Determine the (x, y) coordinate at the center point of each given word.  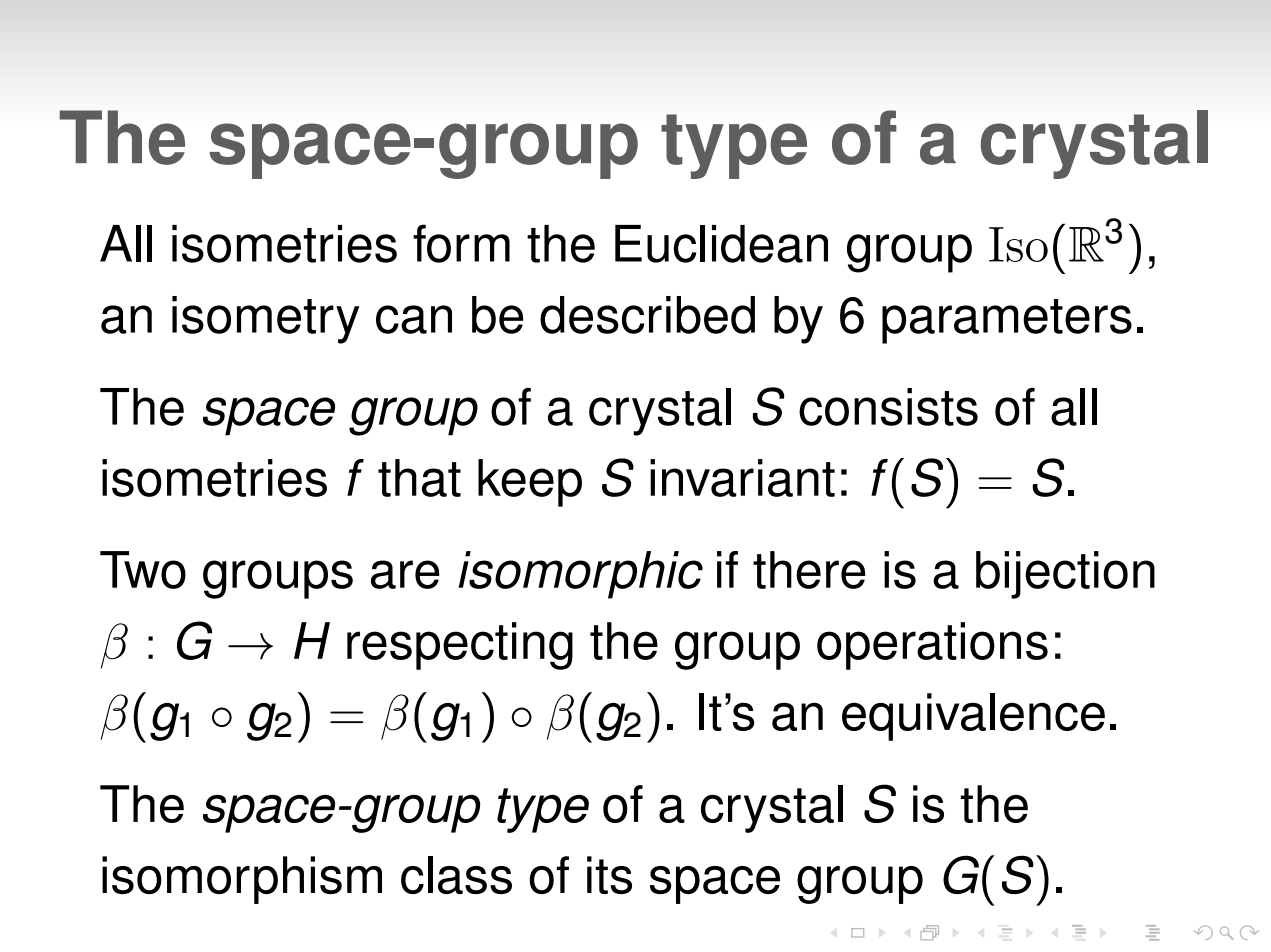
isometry (266, 320)
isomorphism (242, 880)
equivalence (973, 717)
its (609, 875)
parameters (1007, 321)
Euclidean (721, 244)
